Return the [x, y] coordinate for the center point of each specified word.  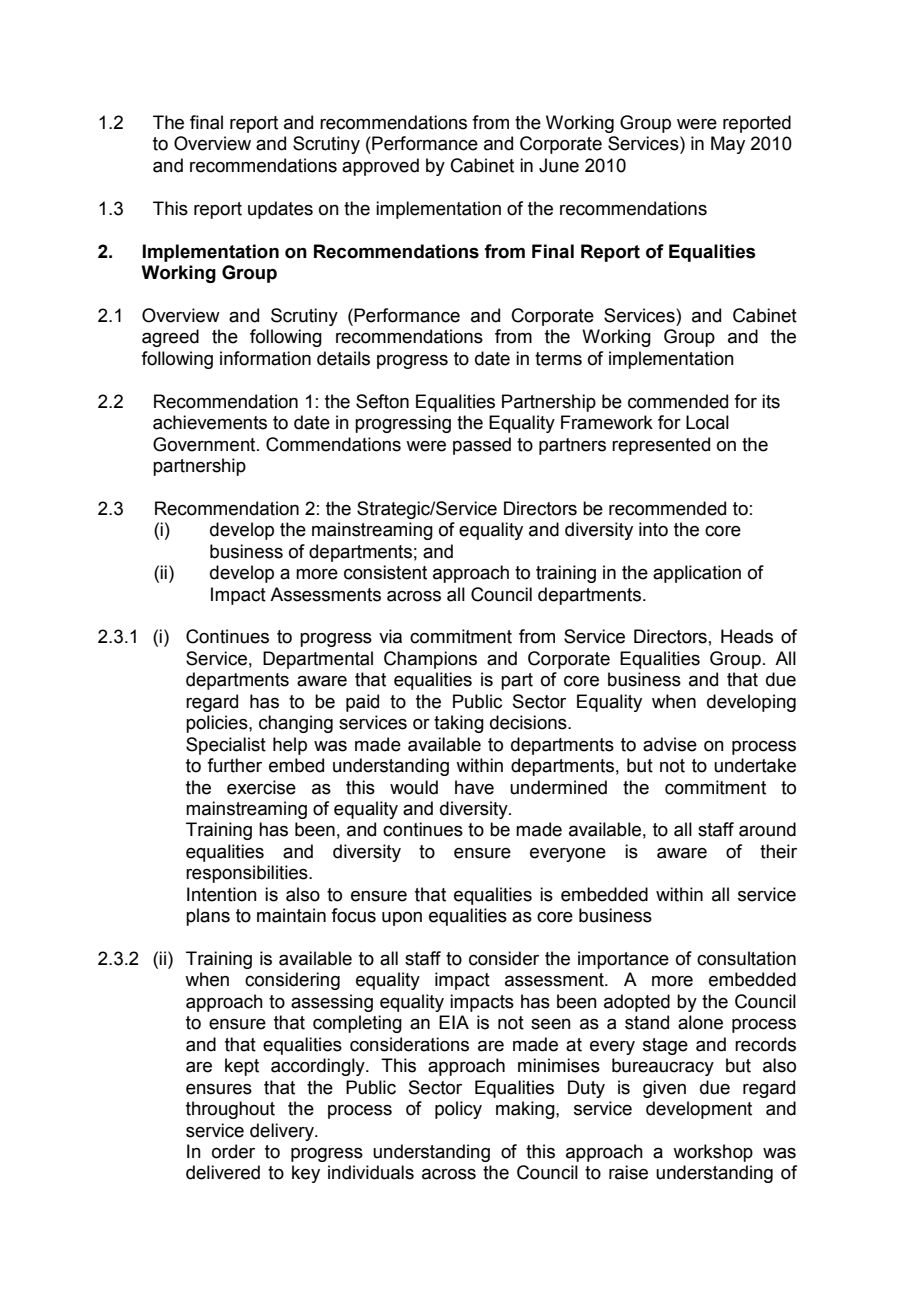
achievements [210, 422]
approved [380, 167]
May [728, 145]
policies [218, 724]
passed [482, 446]
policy [458, 1110]
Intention [222, 894]
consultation [746, 958]
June [559, 165]
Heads [747, 636]
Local [707, 422]
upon [402, 919]
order [233, 1151]
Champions [430, 660]
